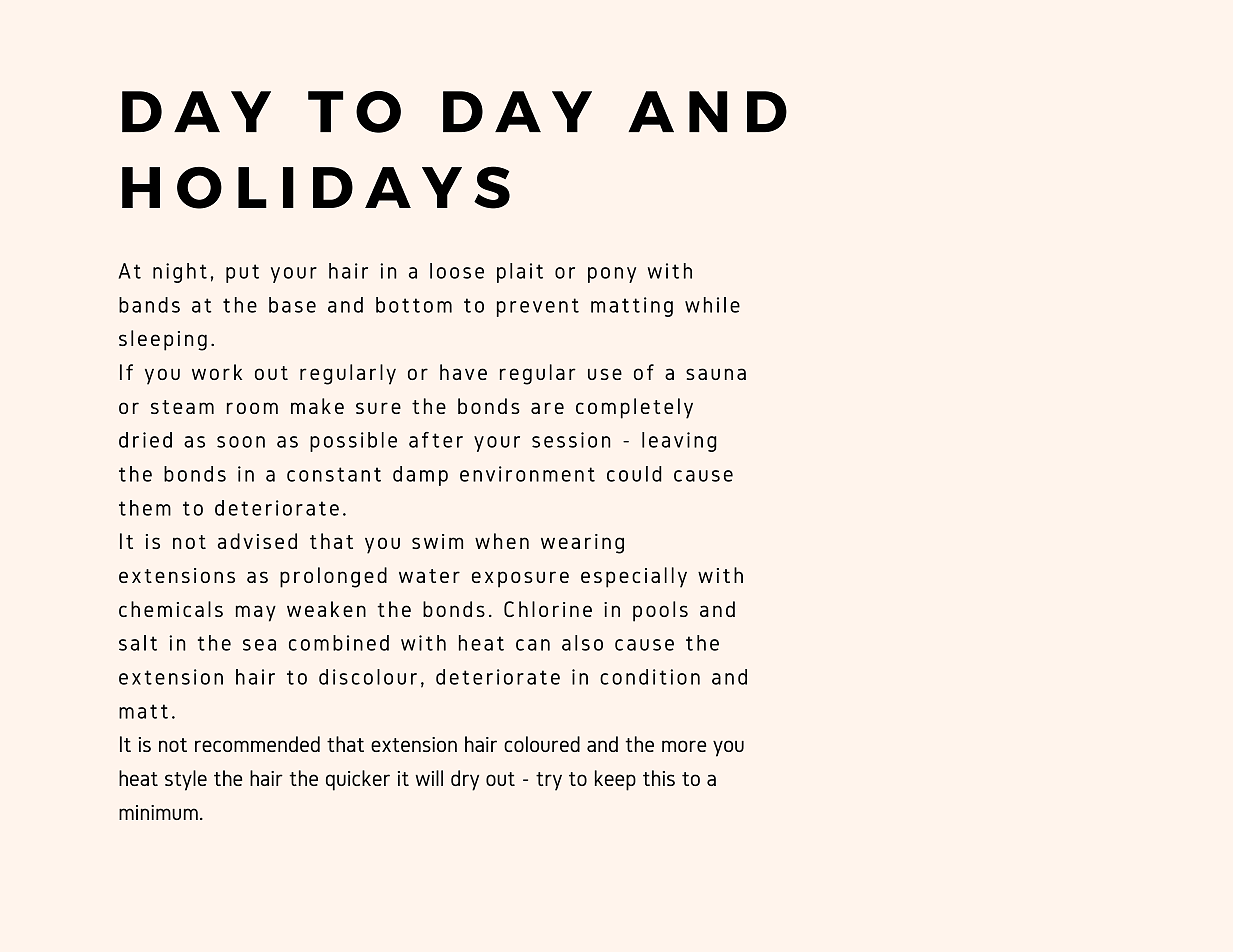  What do you see at coordinates (257, 541) in the page?
I see `advised` at bounding box center [257, 541].
